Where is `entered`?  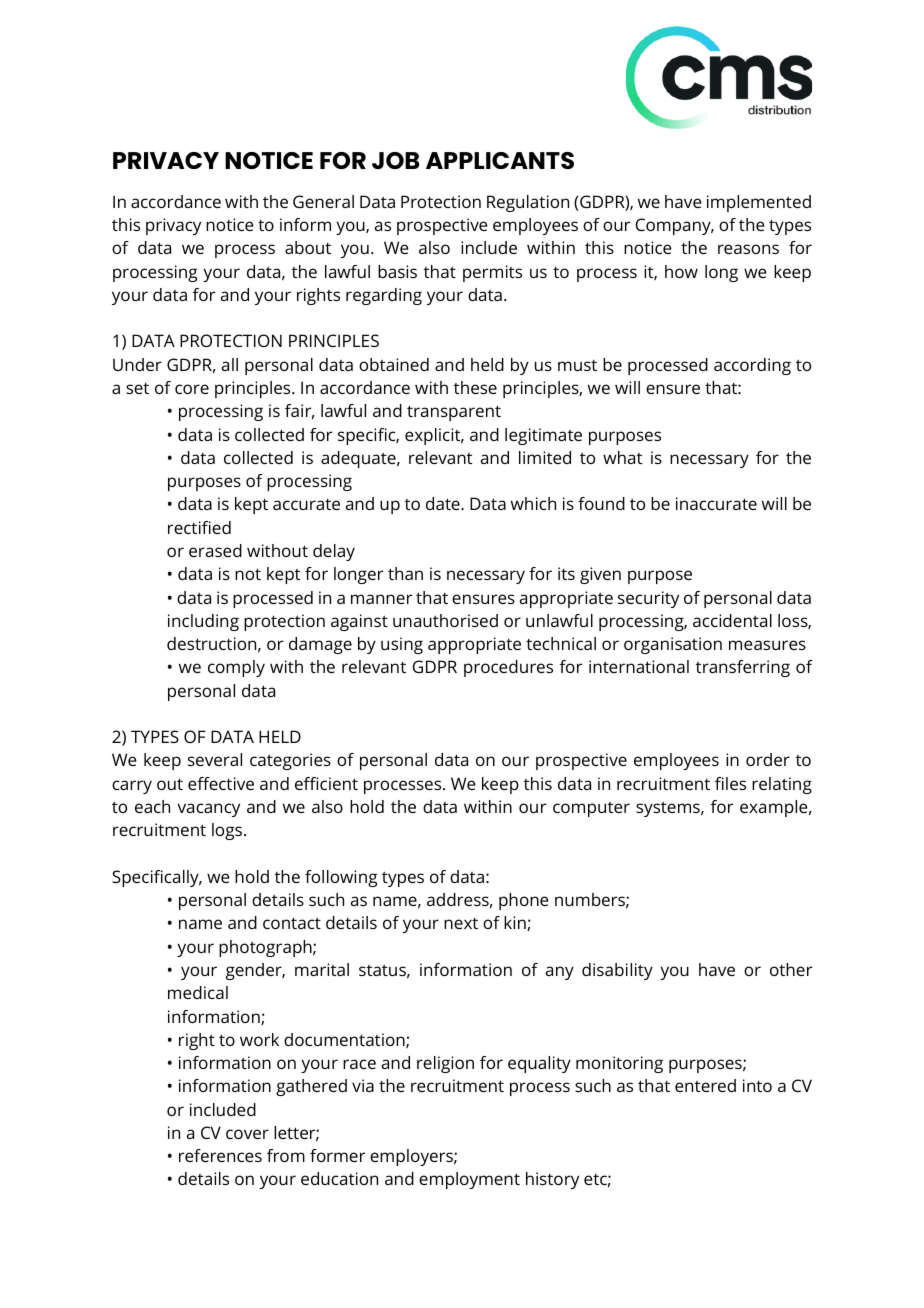
entered is located at coordinates (705, 1085).
